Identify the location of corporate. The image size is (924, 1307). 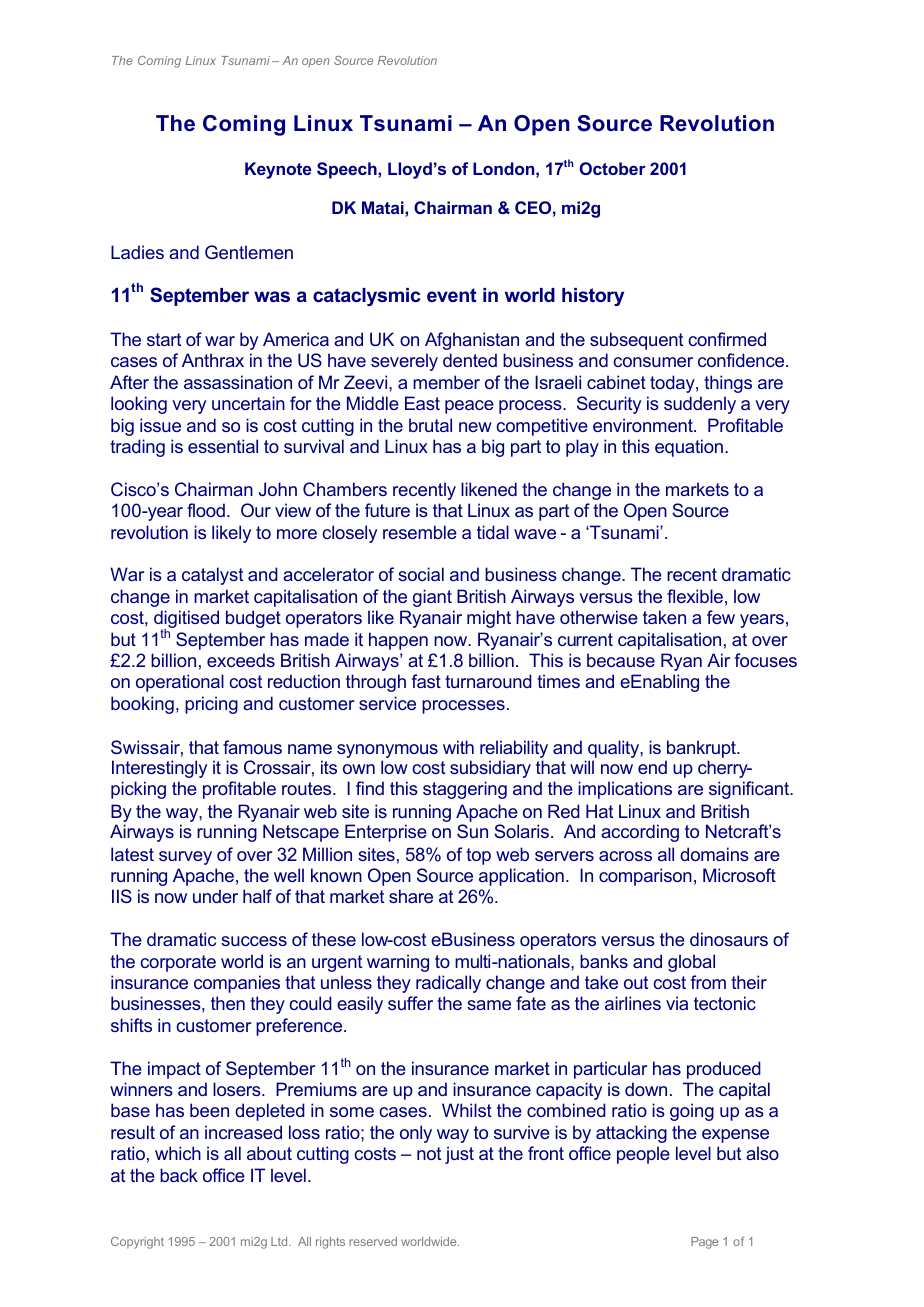
(178, 963).
